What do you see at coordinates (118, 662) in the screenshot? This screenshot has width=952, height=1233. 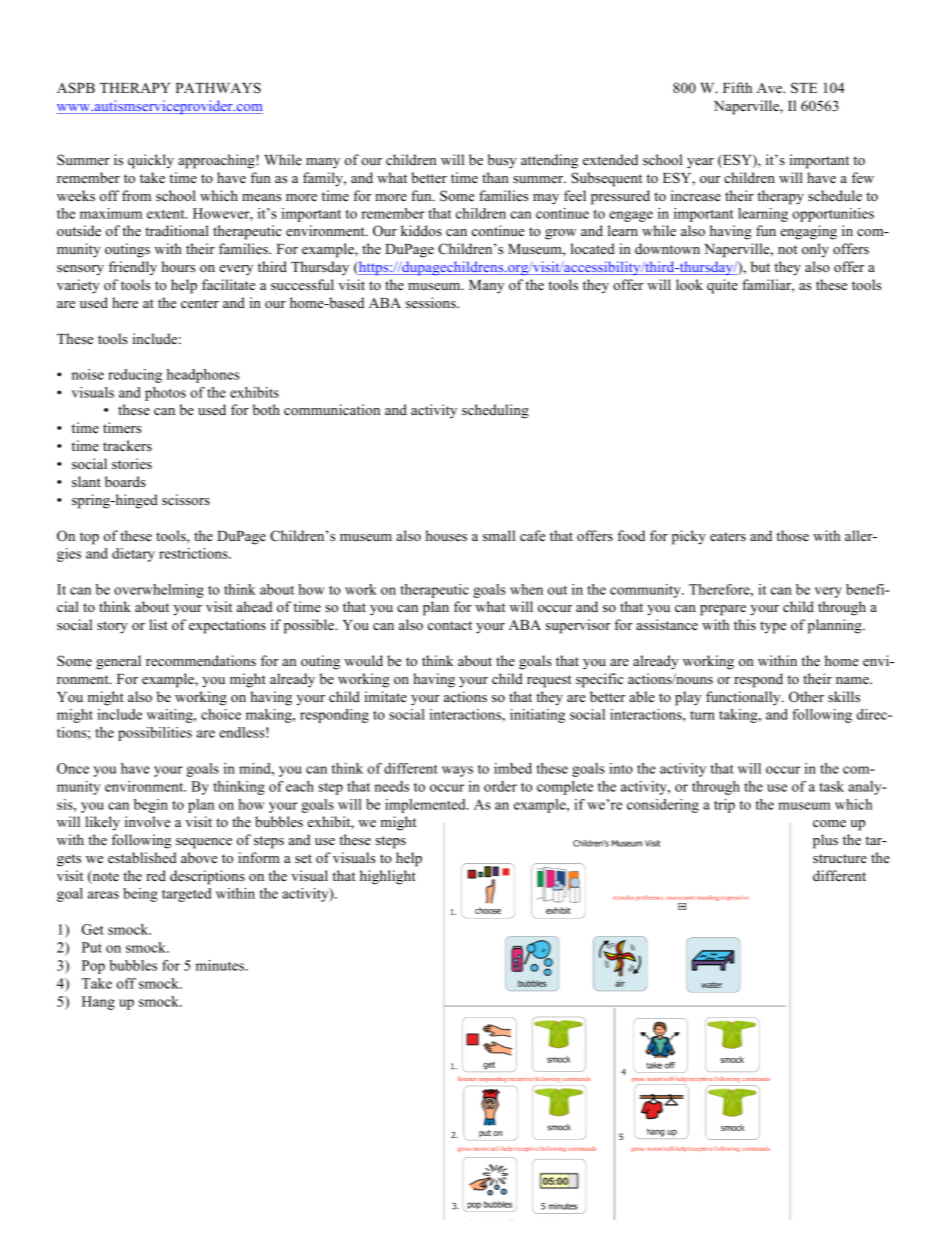 I see `general` at bounding box center [118, 662].
